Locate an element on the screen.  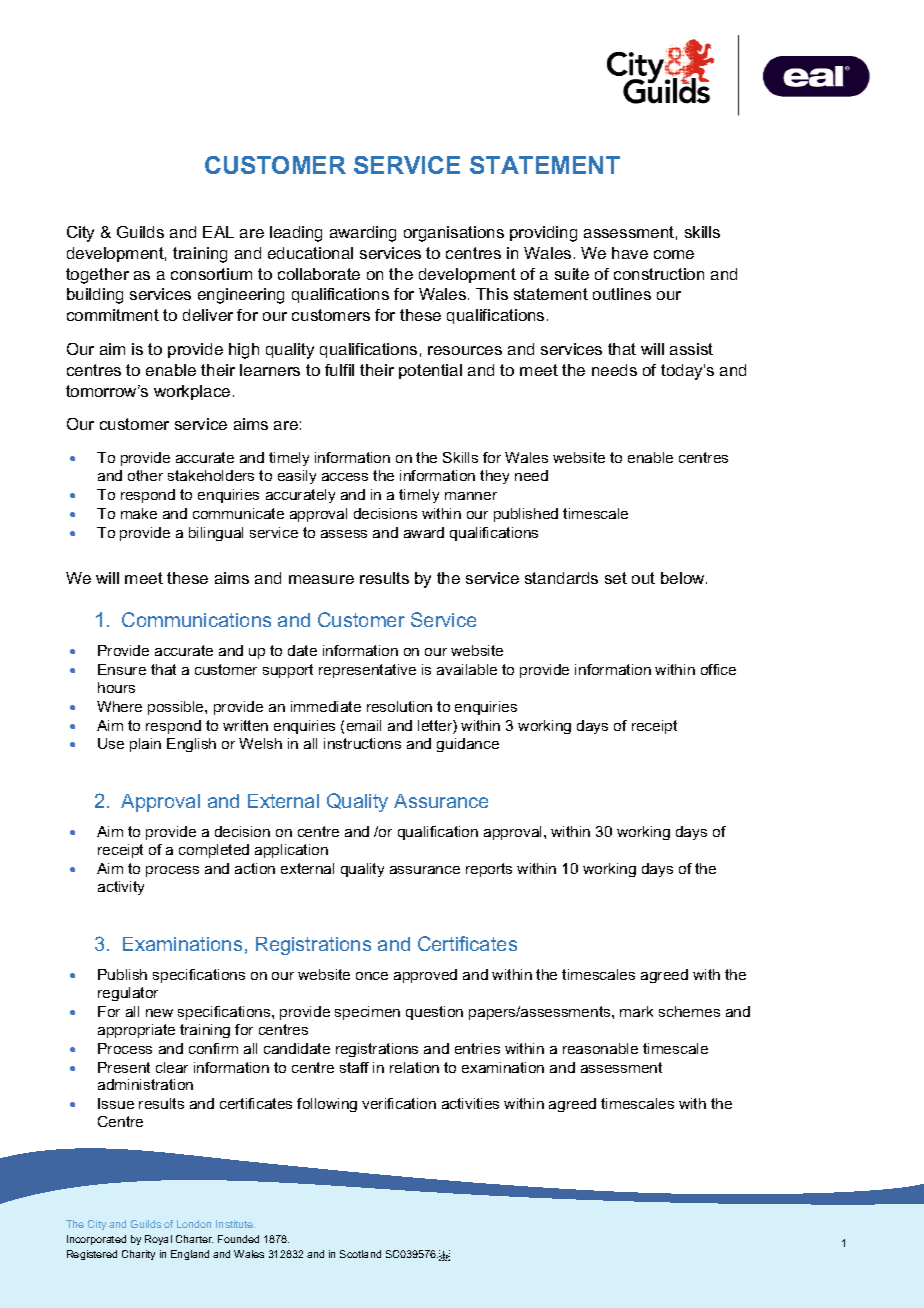
have is located at coordinates (630, 253).
